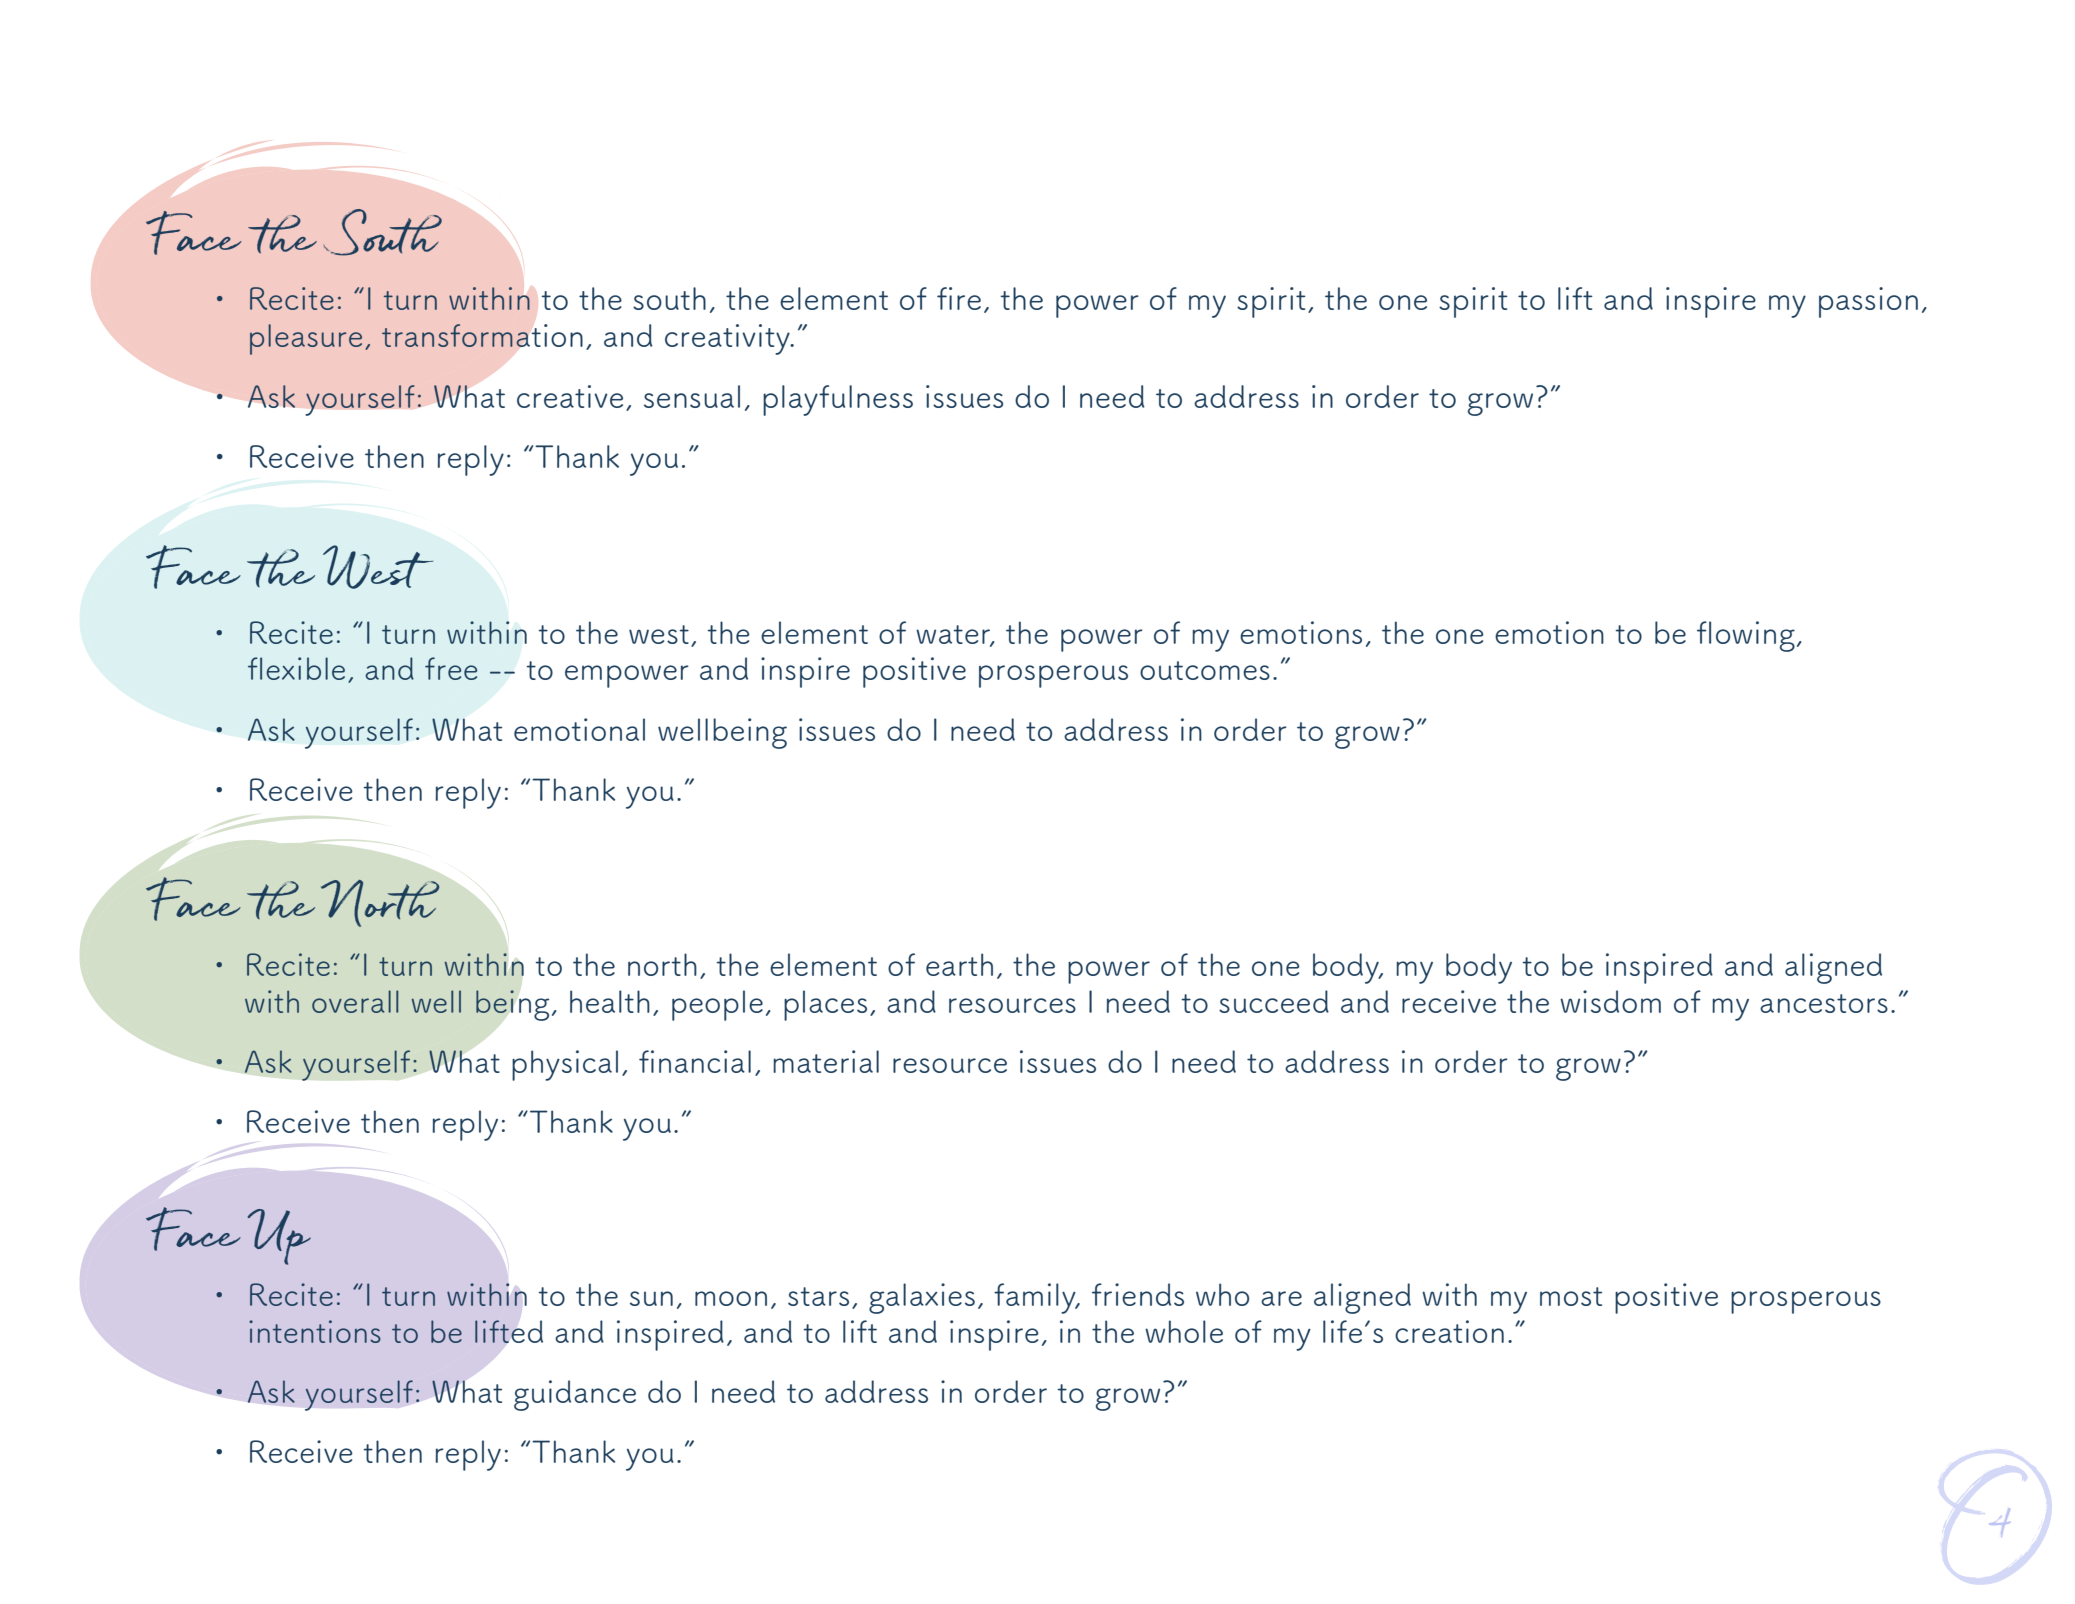 The image size is (2075, 1604). Describe the element at coordinates (610, 1001) in the page. I see `health` at that location.
